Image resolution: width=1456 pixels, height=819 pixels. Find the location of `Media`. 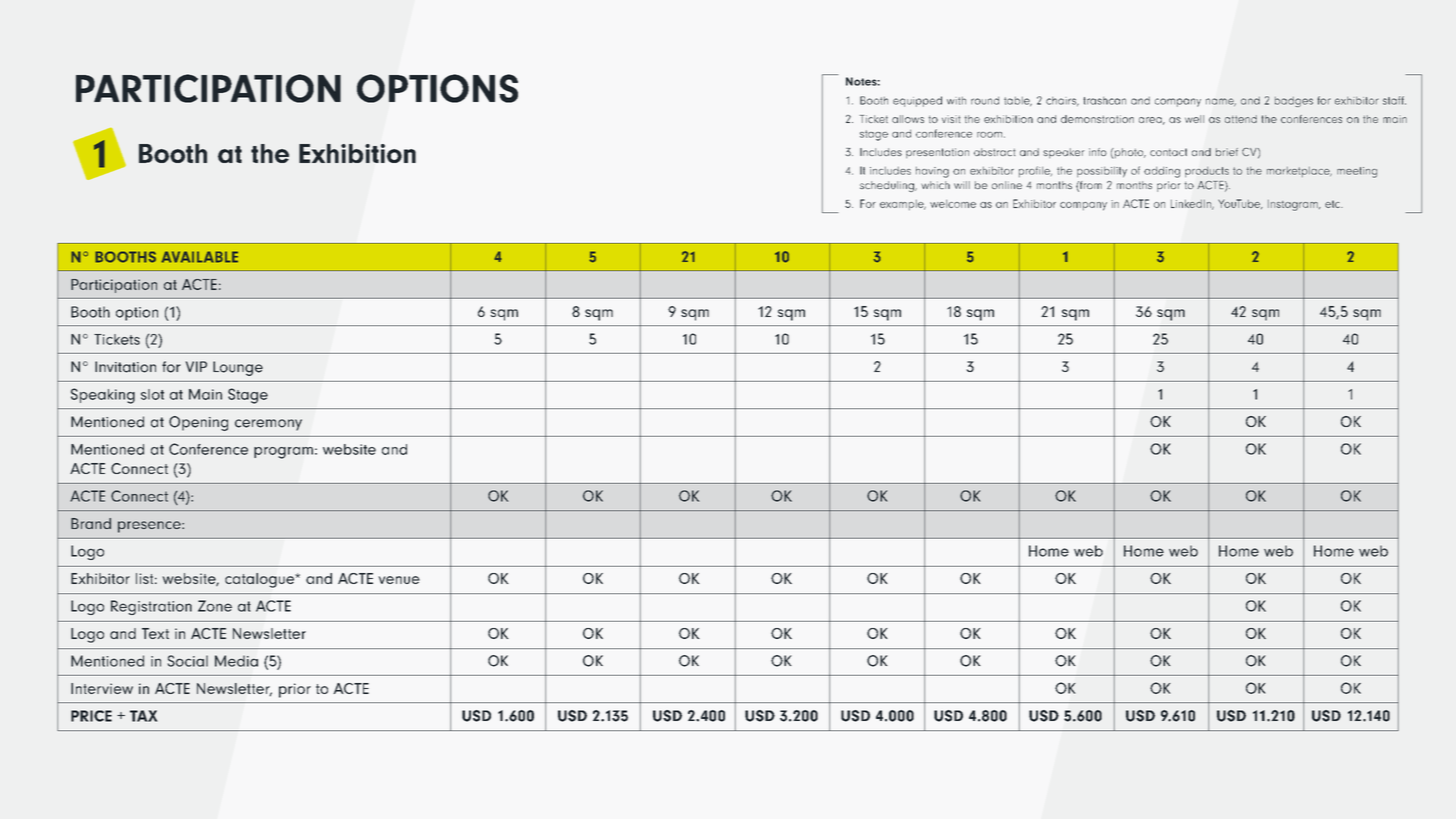

Media is located at coordinates (236, 661).
